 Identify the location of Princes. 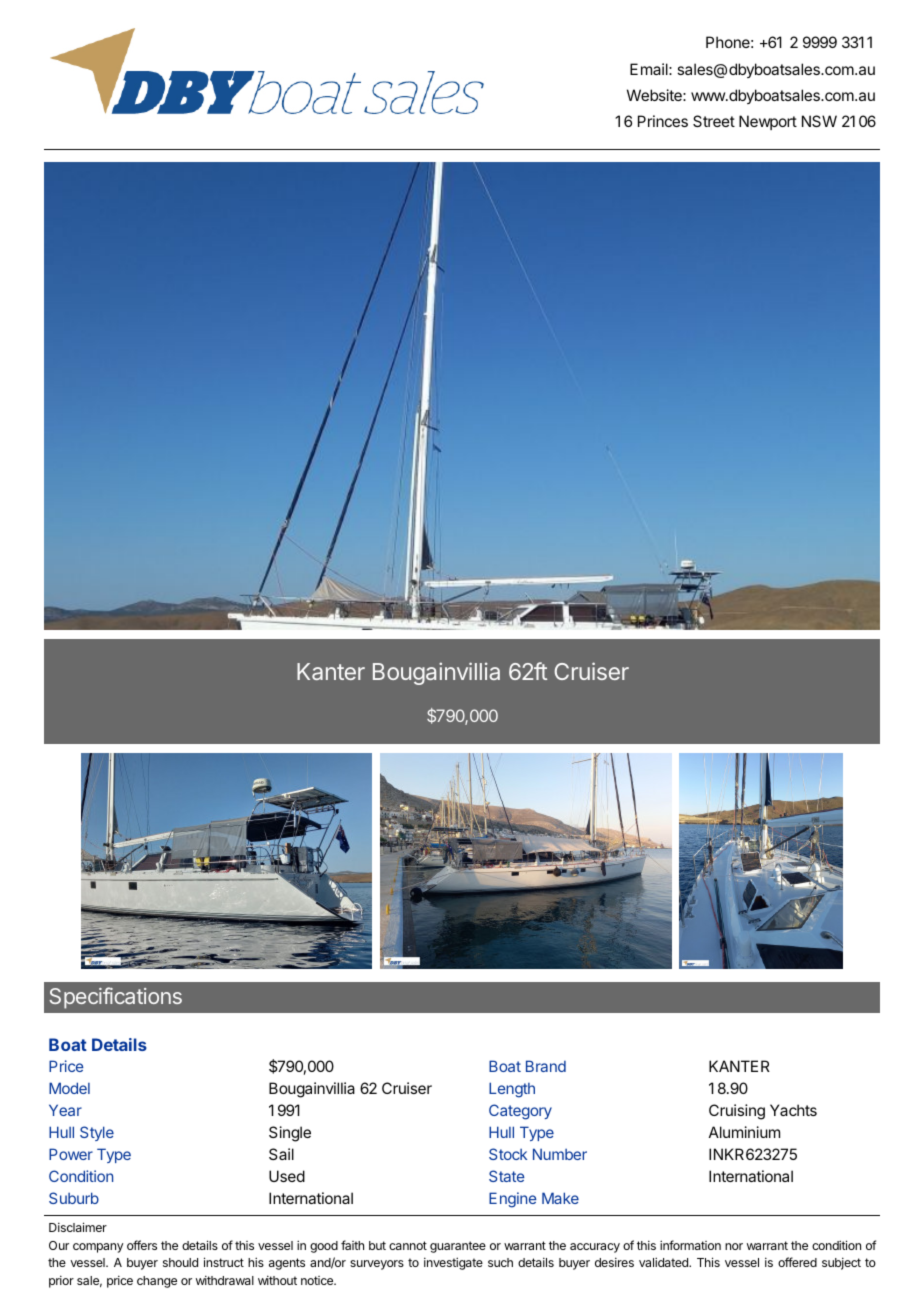
(663, 121).
